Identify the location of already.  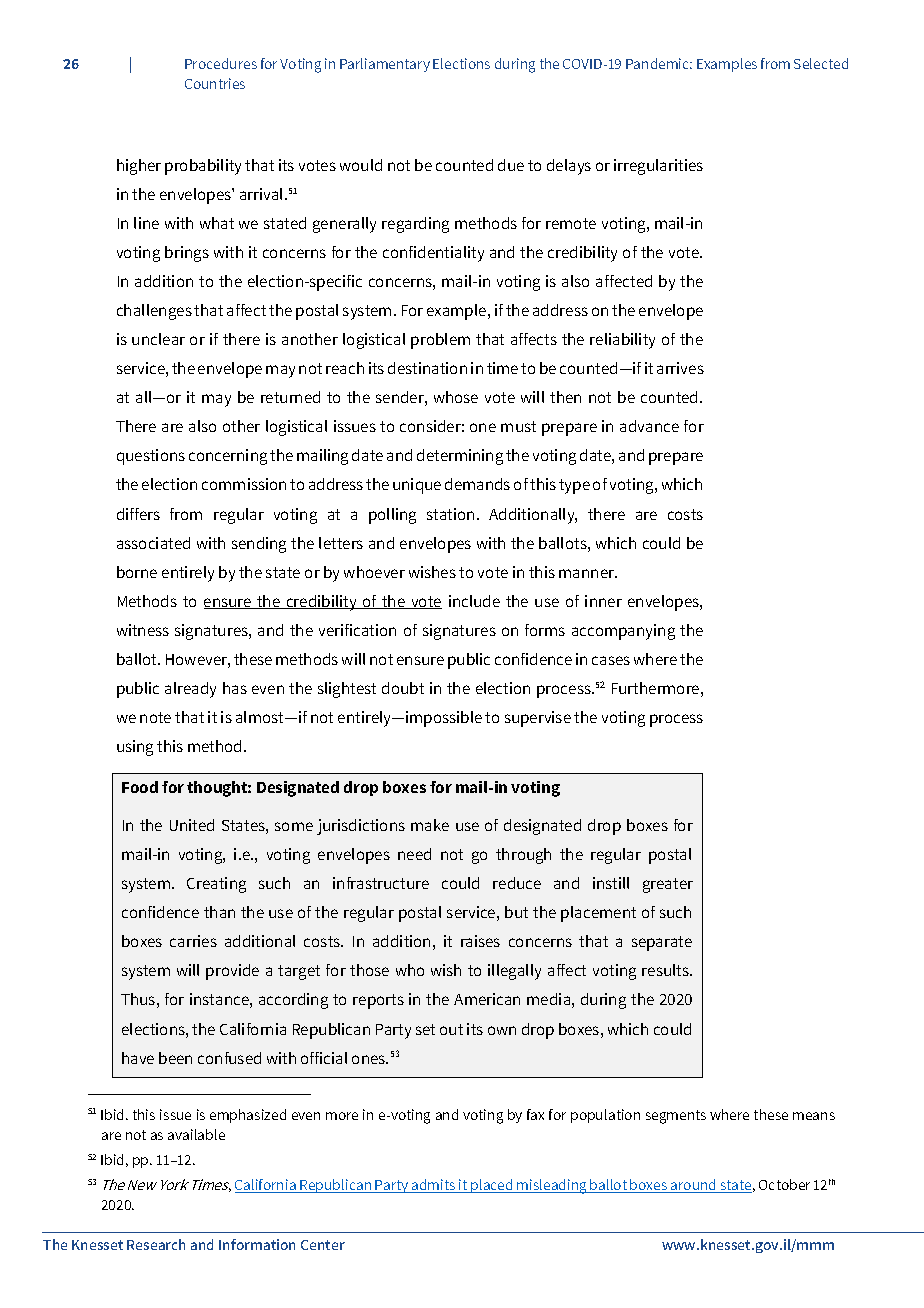
(190, 690).
